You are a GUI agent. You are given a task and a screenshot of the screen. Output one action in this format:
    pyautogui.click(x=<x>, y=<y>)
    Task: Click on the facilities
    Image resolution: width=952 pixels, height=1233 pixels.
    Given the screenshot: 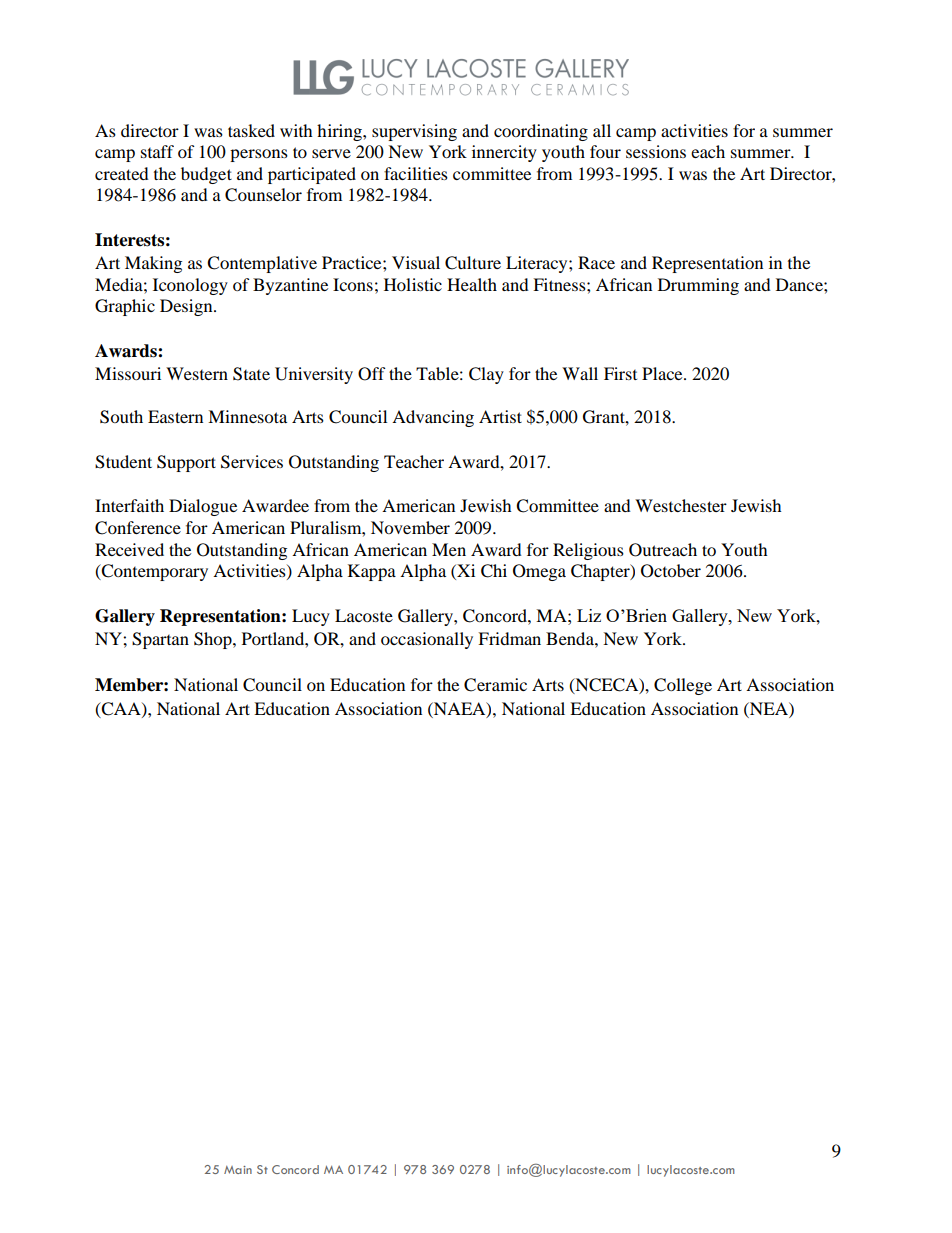 What is the action you would take?
    pyautogui.click(x=416, y=173)
